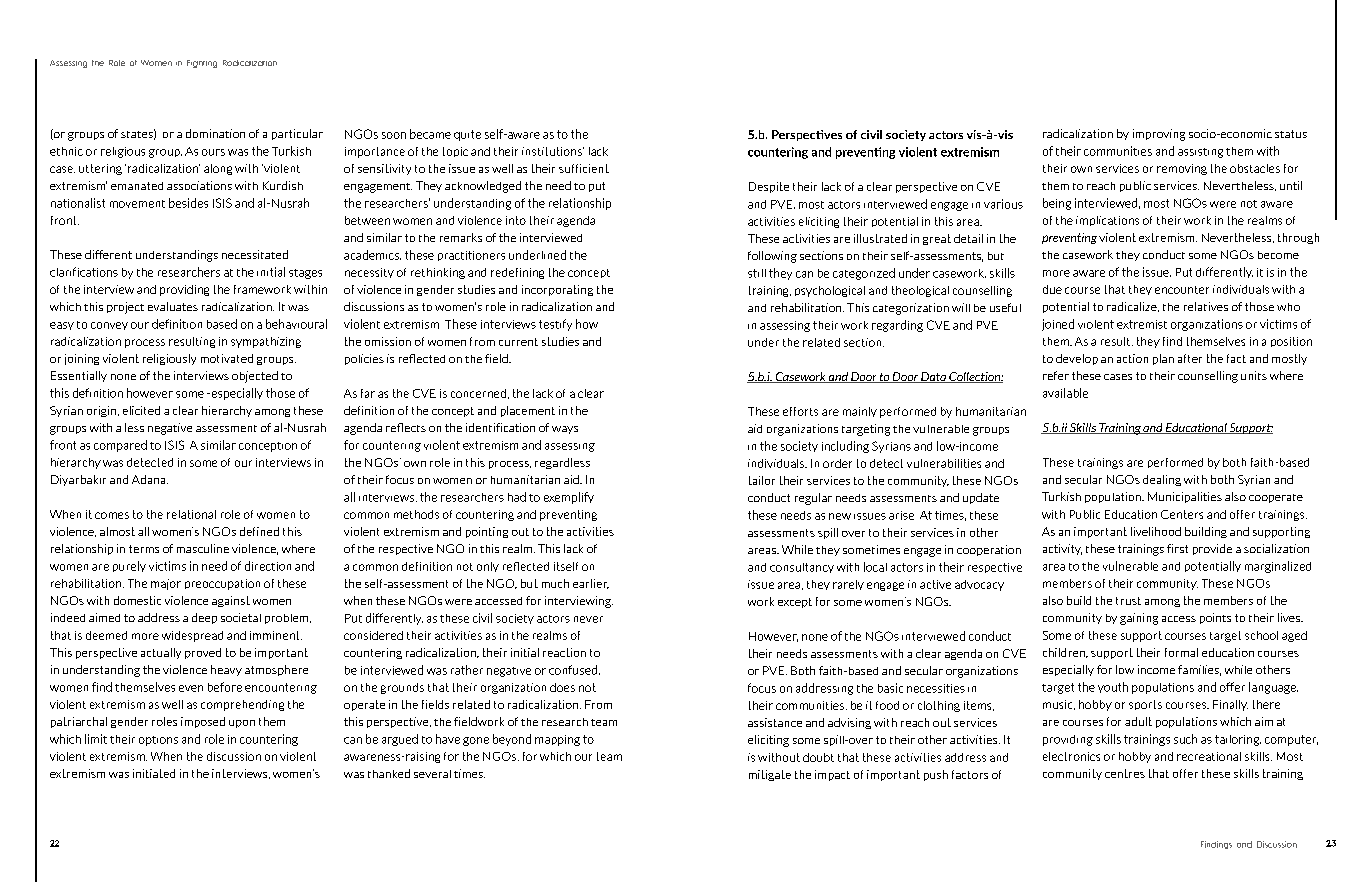 The image size is (1372, 882). What do you see at coordinates (1128, 601) in the page?
I see `trust` at bounding box center [1128, 601].
